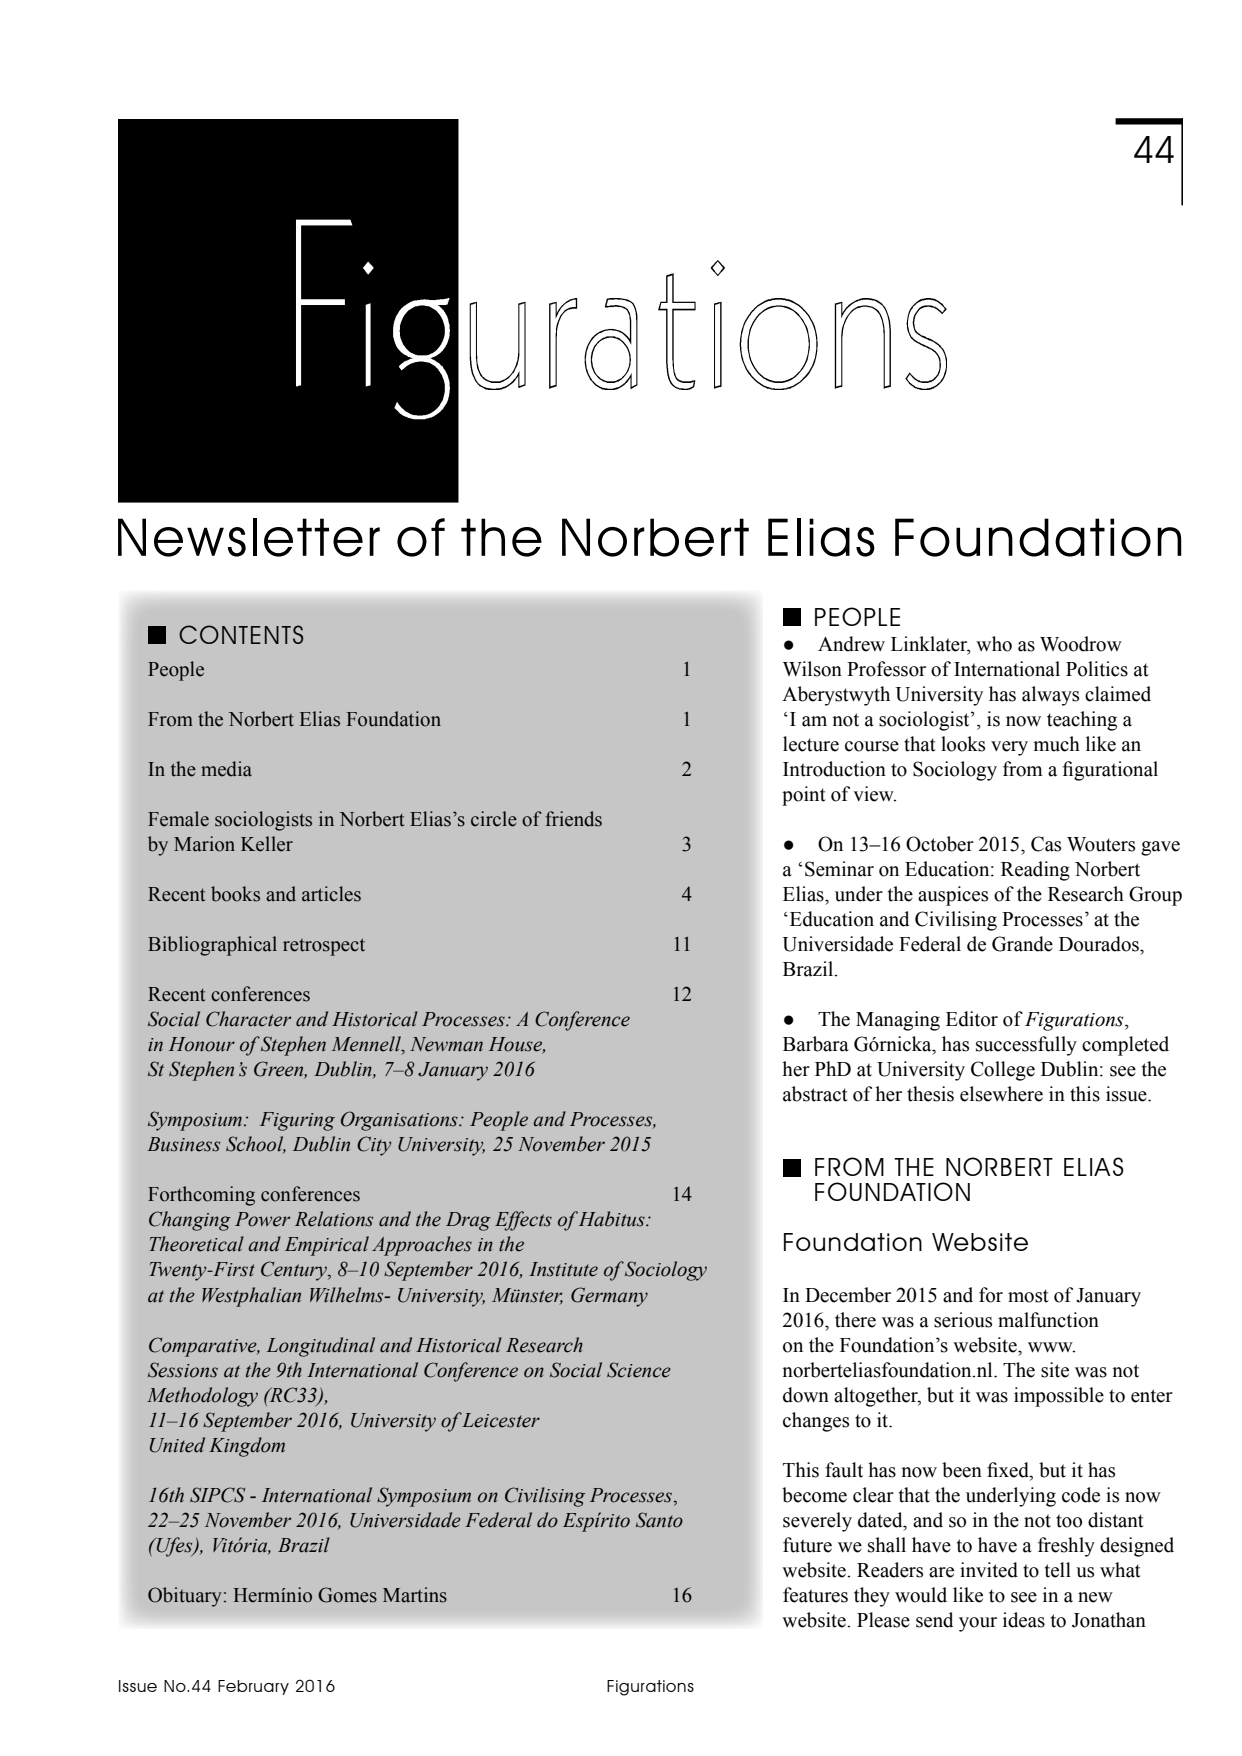 This image has width=1242, height=1756. What do you see at coordinates (249, 537) in the image?
I see `Newsletter` at bounding box center [249, 537].
